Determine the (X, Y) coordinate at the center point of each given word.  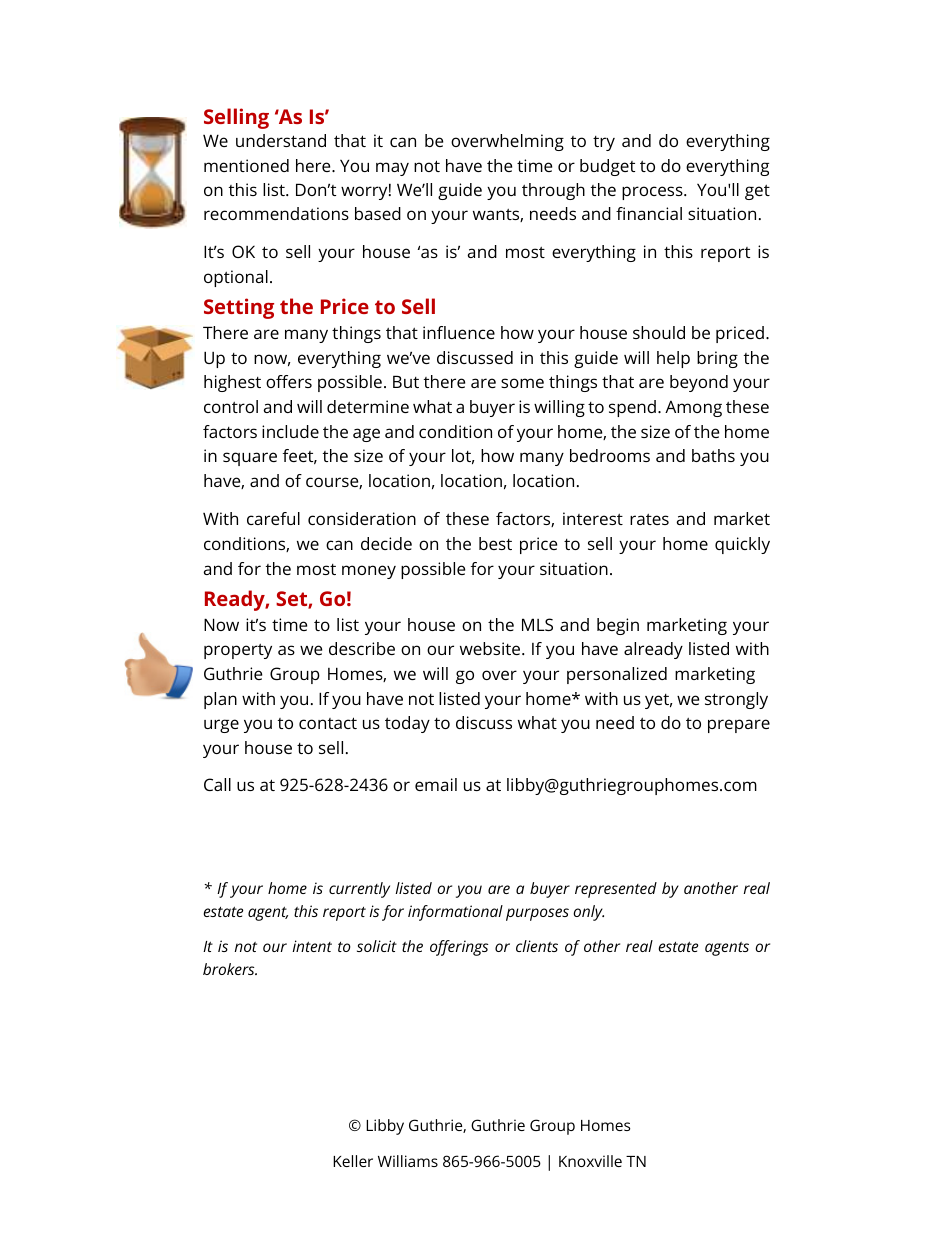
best (495, 543)
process (653, 193)
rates (649, 519)
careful (273, 518)
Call (217, 784)
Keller (353, 1161)
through (553, 191)
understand (281, 140)
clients (537, 946)
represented (616, 890)
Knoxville (590, 1161)
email (436, 784)
